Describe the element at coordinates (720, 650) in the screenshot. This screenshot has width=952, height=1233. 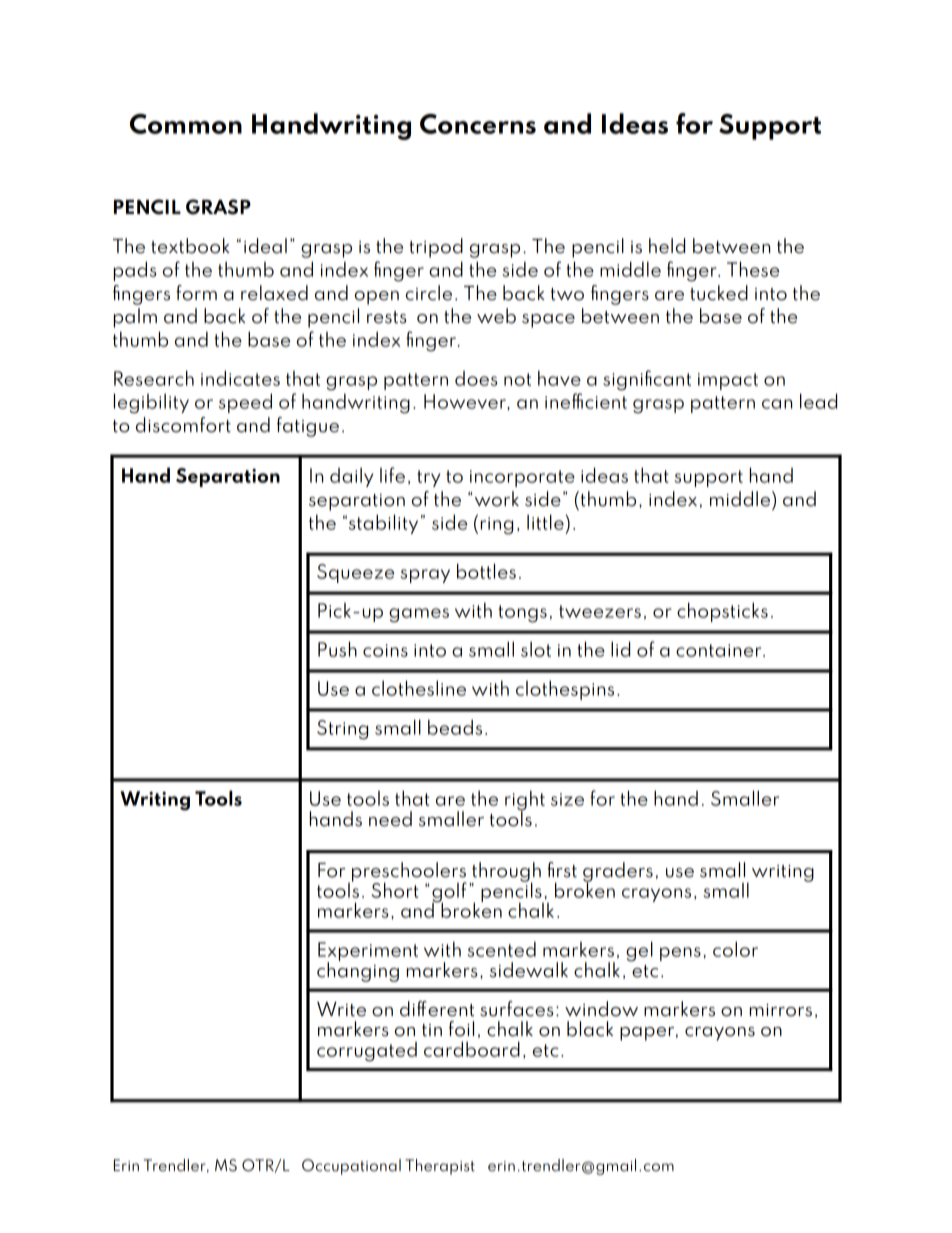
I see `container` at that location.
